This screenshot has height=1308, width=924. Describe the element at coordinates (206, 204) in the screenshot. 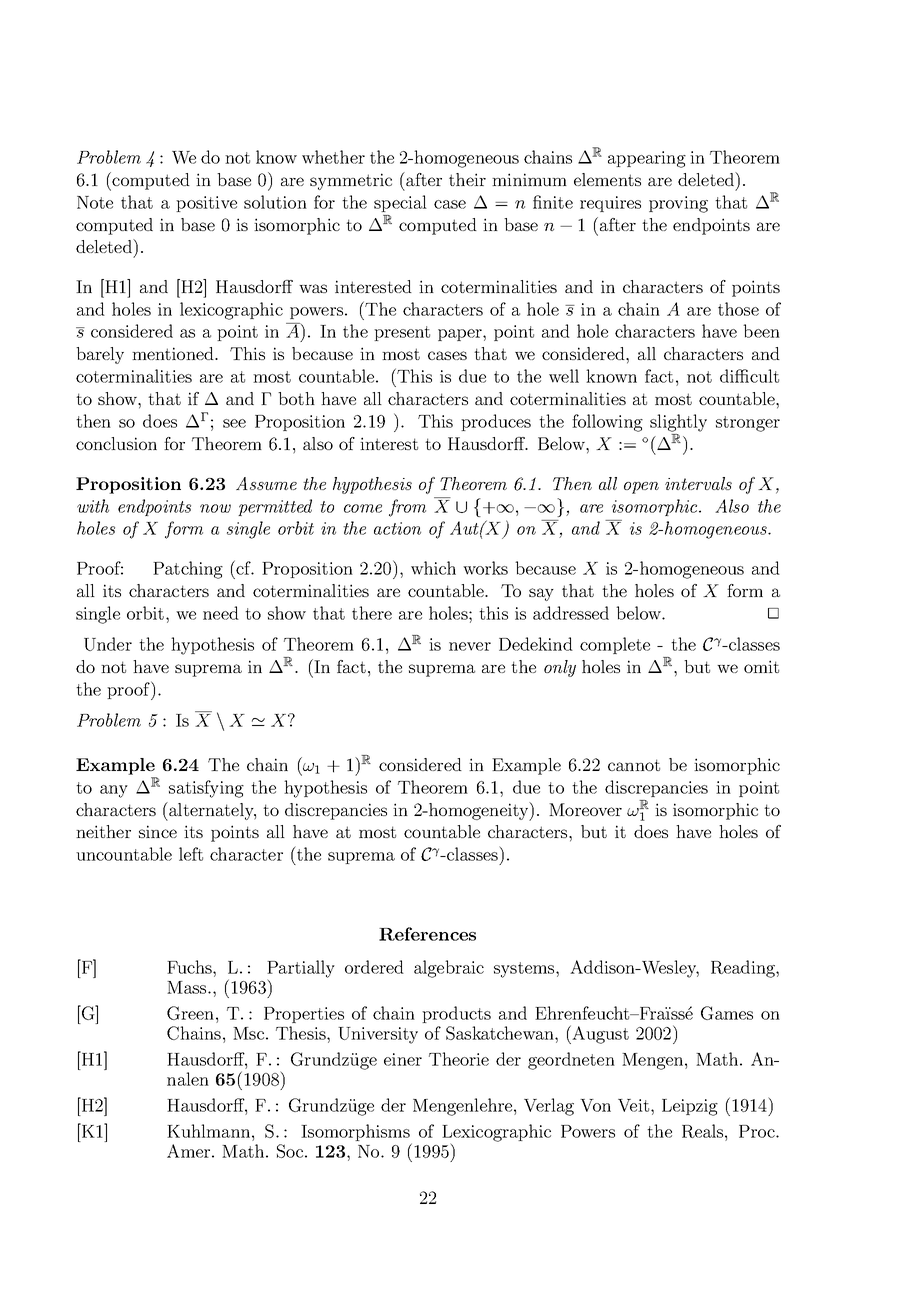

I see `positive` at that location.
